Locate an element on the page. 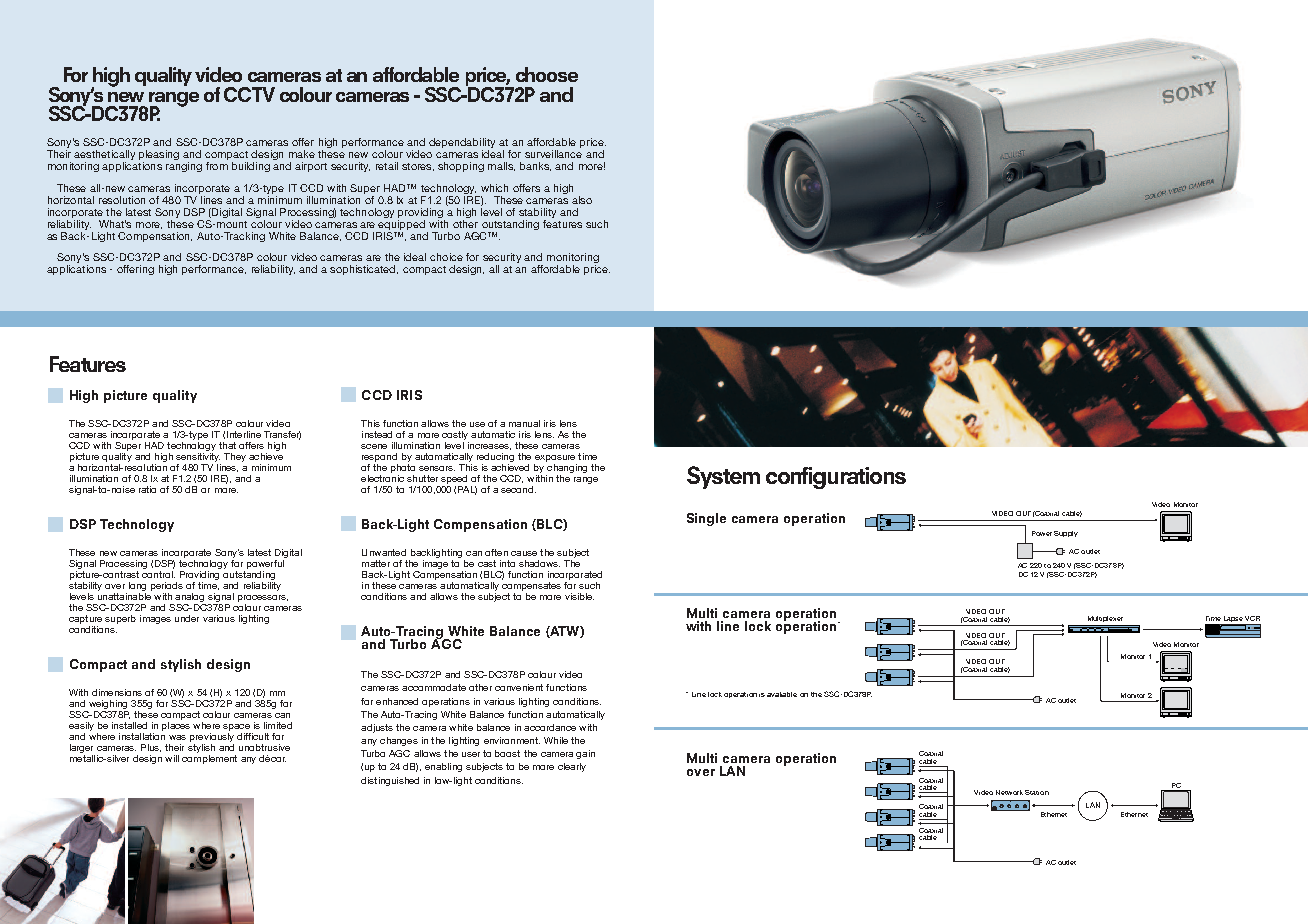  CCTV is located at coordinates (249, 94).
